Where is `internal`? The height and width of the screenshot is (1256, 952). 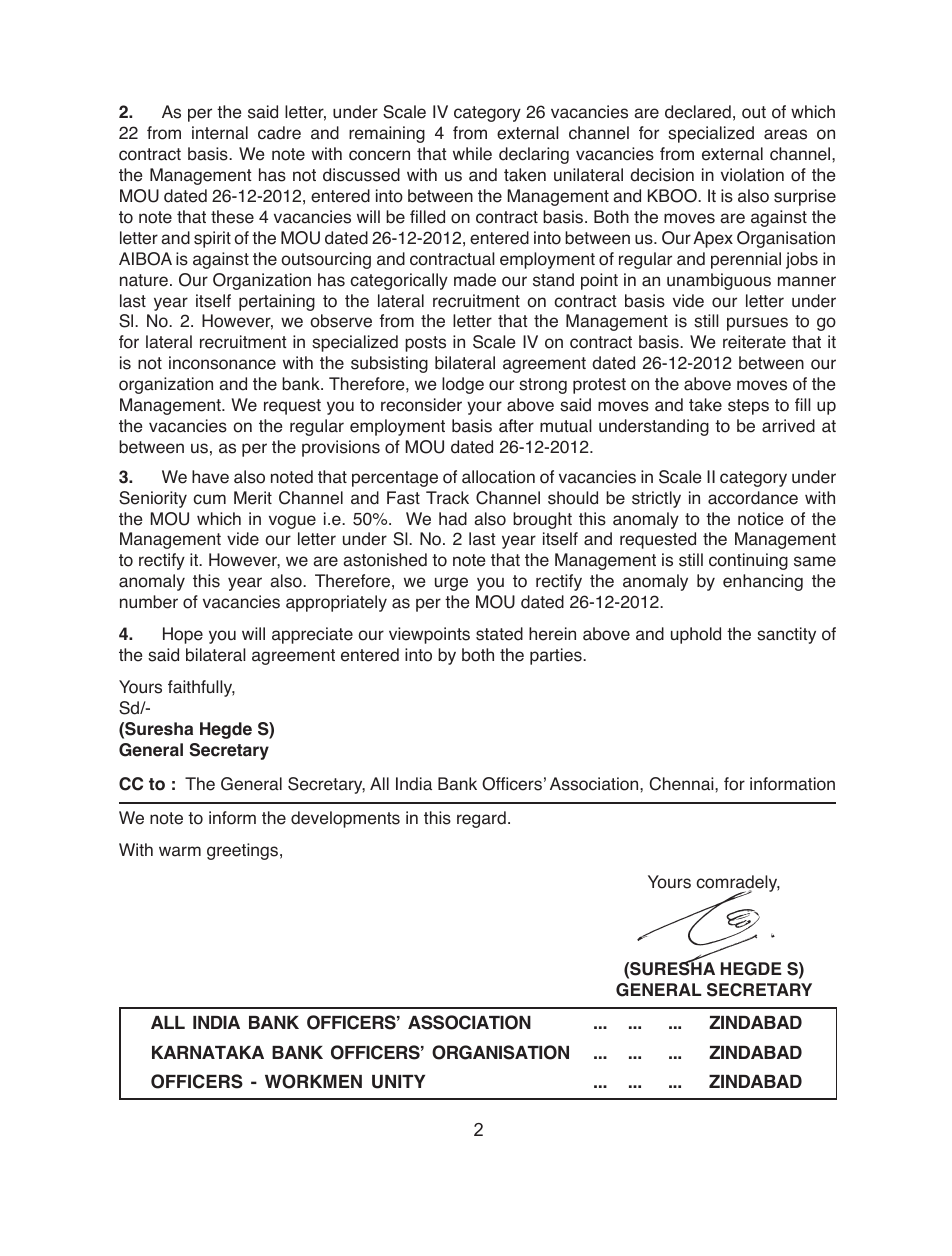
internal is located at coordinates (220, 133).
